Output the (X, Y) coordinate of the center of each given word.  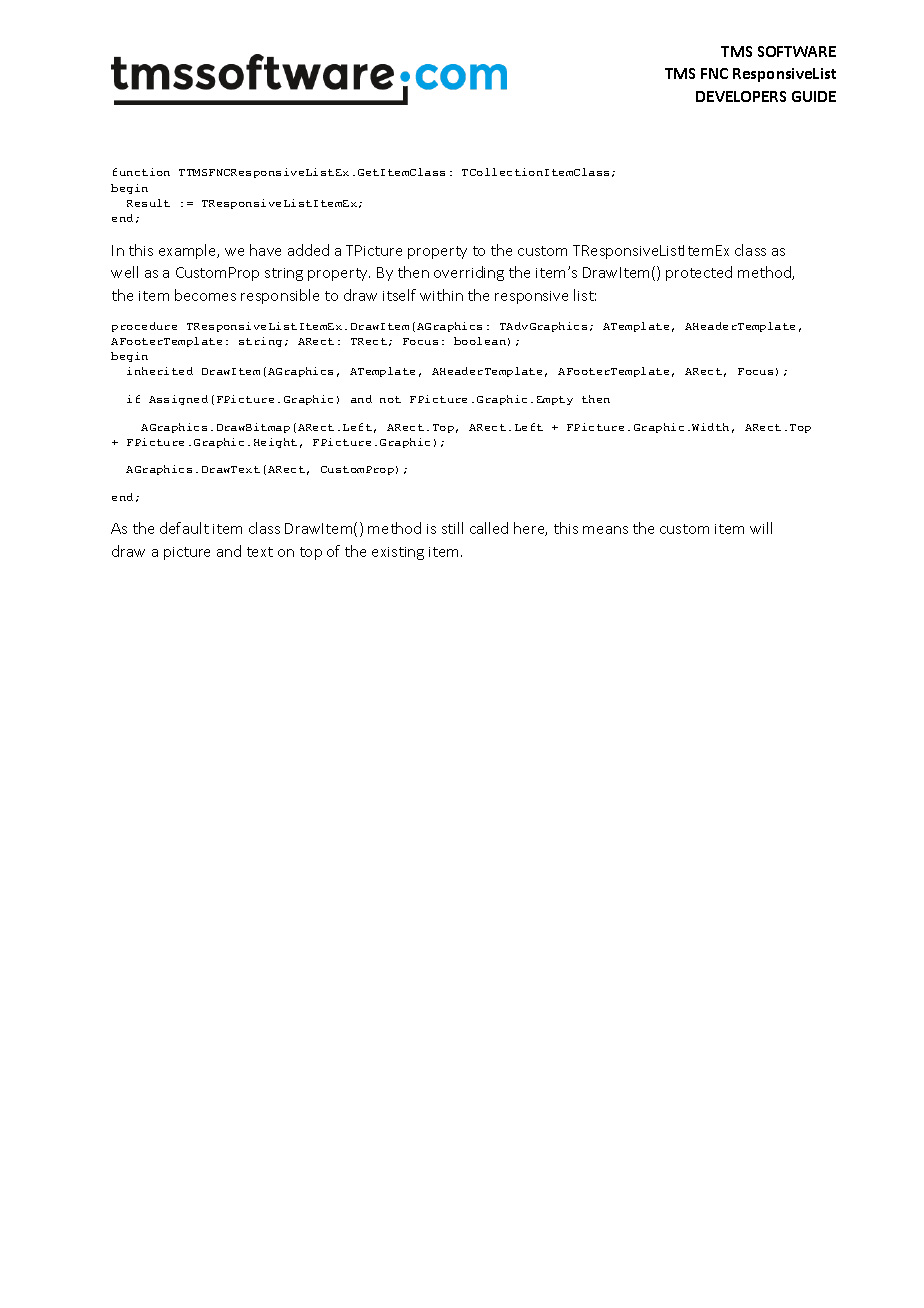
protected (699, 273)
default (184, 528)
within (441, 295)
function (141, 172)
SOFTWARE (797, 51)
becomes (205, 295)
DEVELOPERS (741, 96)
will (761, 528)
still (452, 528)
